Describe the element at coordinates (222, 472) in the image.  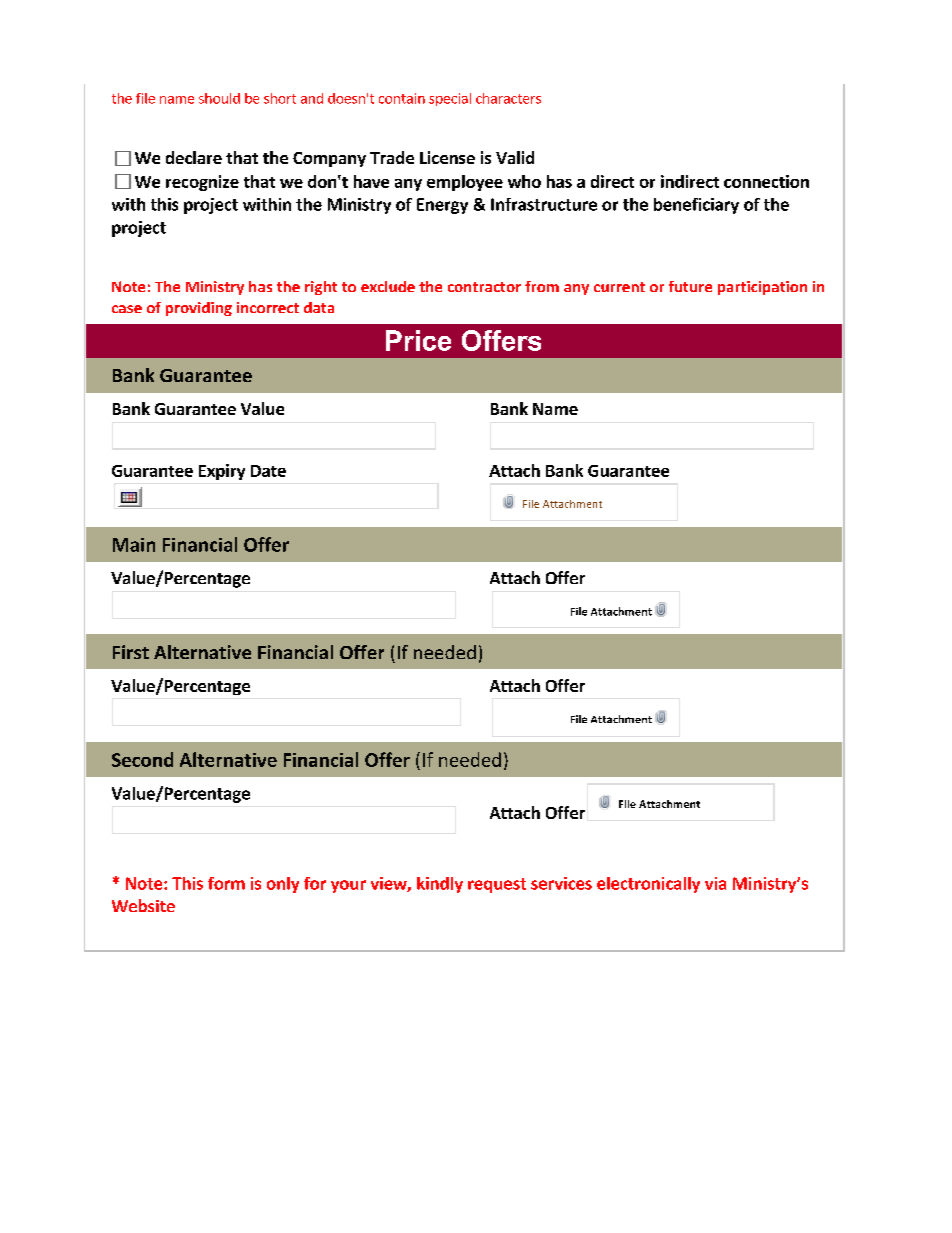
I see `Expiry` at that location.
